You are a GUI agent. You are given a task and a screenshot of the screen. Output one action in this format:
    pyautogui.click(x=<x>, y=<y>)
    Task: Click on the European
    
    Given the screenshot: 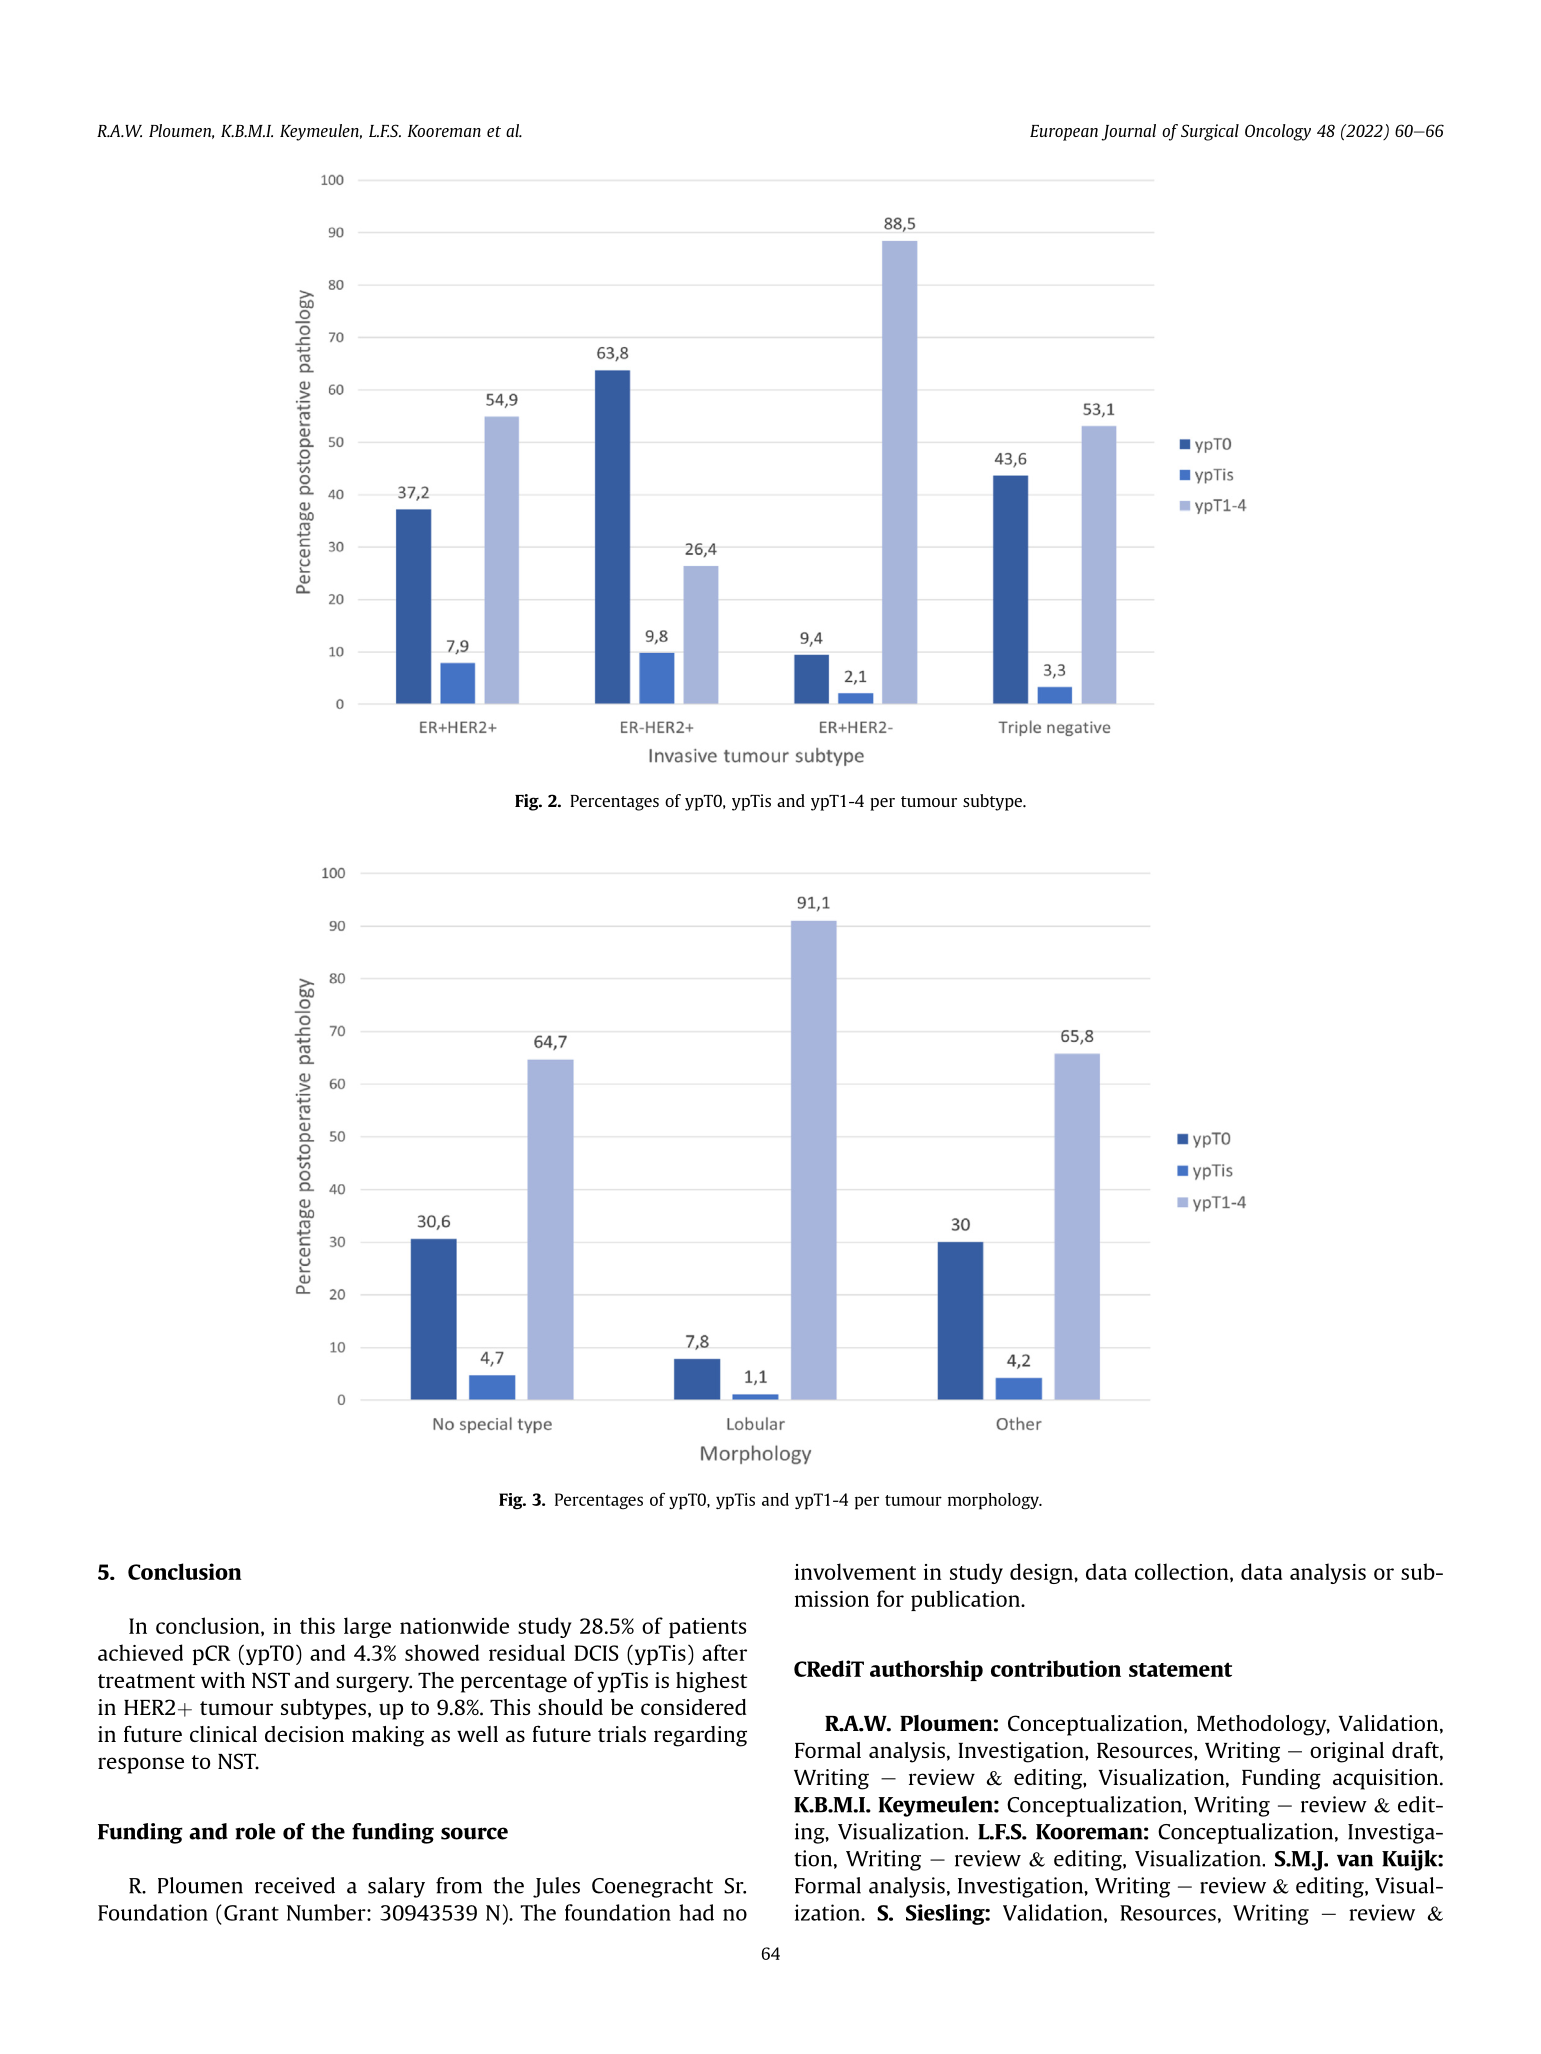 What is the action you would take?
    pyautogui.click(x=1064, y=133)
